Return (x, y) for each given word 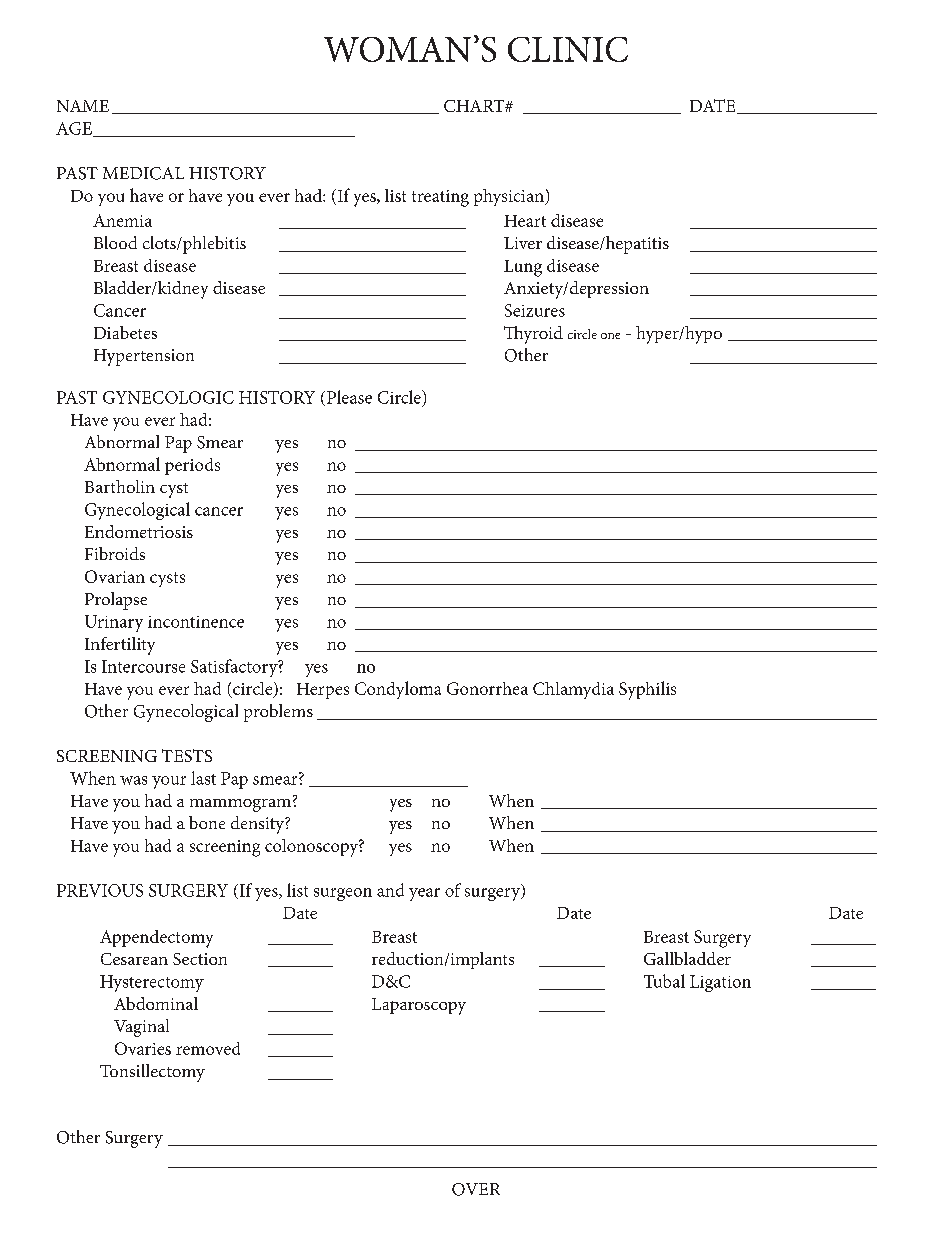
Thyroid (533, 335)
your (169, 782)
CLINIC (568, 49)
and (390, 890)
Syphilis (647, 690)
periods (192, 466)
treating (440, 198)
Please (349, 397)
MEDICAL (143, 173)
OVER (476, 1189)
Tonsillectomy (152, 1073)
